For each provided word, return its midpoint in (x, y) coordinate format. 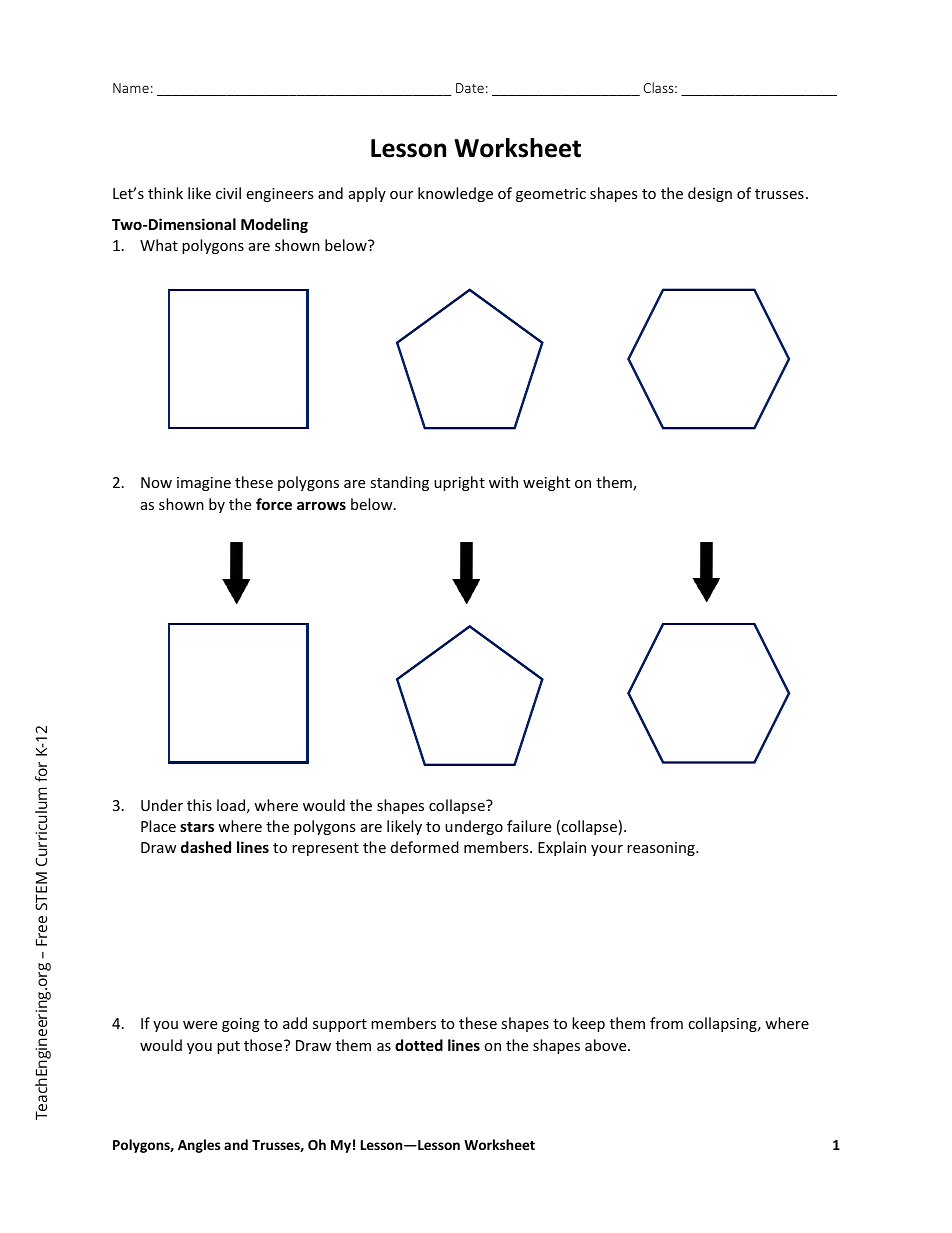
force (274, 504)
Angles (199, 1146)
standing (399, 483)
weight (546, 483)
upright (459, 483)
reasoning (662, 849)
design (710, 194)
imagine (204, 484)
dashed (206, 847)
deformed (425, 847)
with (503, 482)
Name (131, 88)
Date (470, 88)
